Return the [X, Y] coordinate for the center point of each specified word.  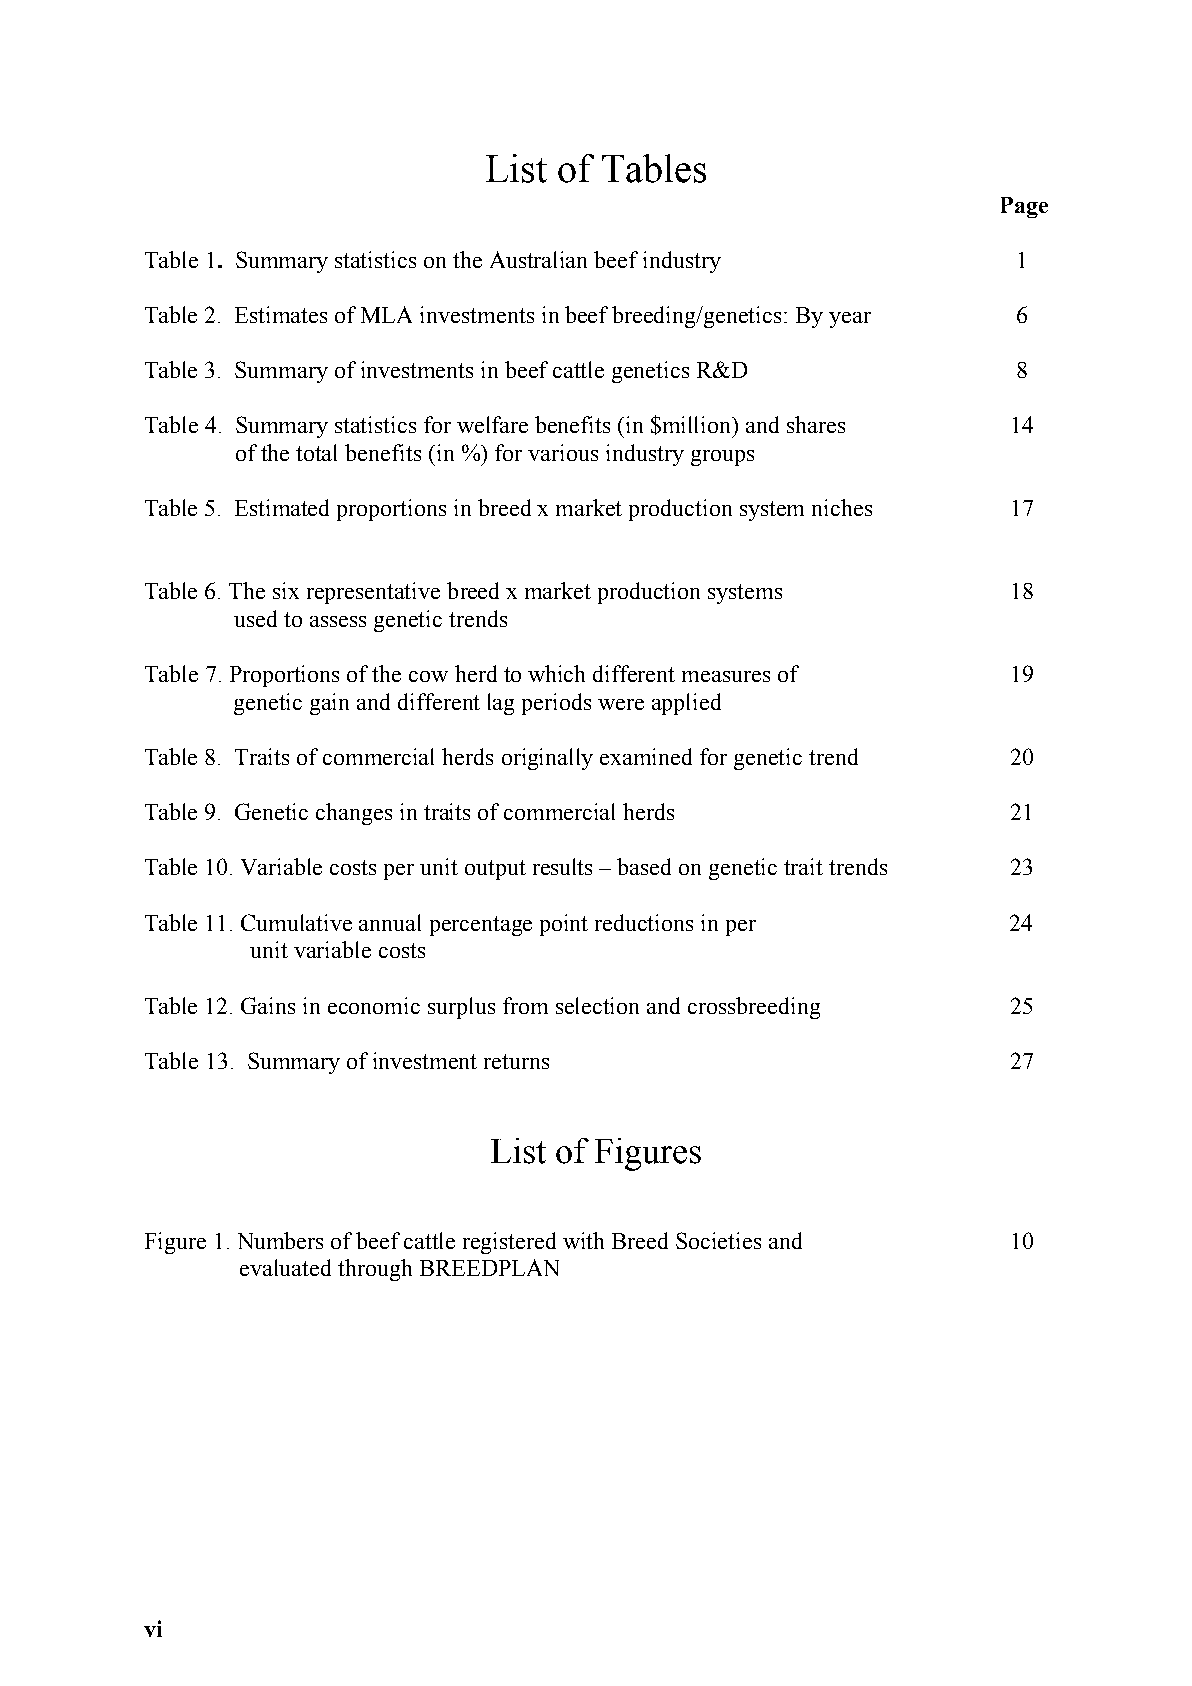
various [563, 452]
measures [726, 676]
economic [374, 1005]
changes [354, 814]
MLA [386, 314]
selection [597, 1005]
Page [1024, 207]
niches [842, 507]
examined [646, 756]
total [316, 452]
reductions [644, 922]
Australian [538, 259]
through [375, 1270]
